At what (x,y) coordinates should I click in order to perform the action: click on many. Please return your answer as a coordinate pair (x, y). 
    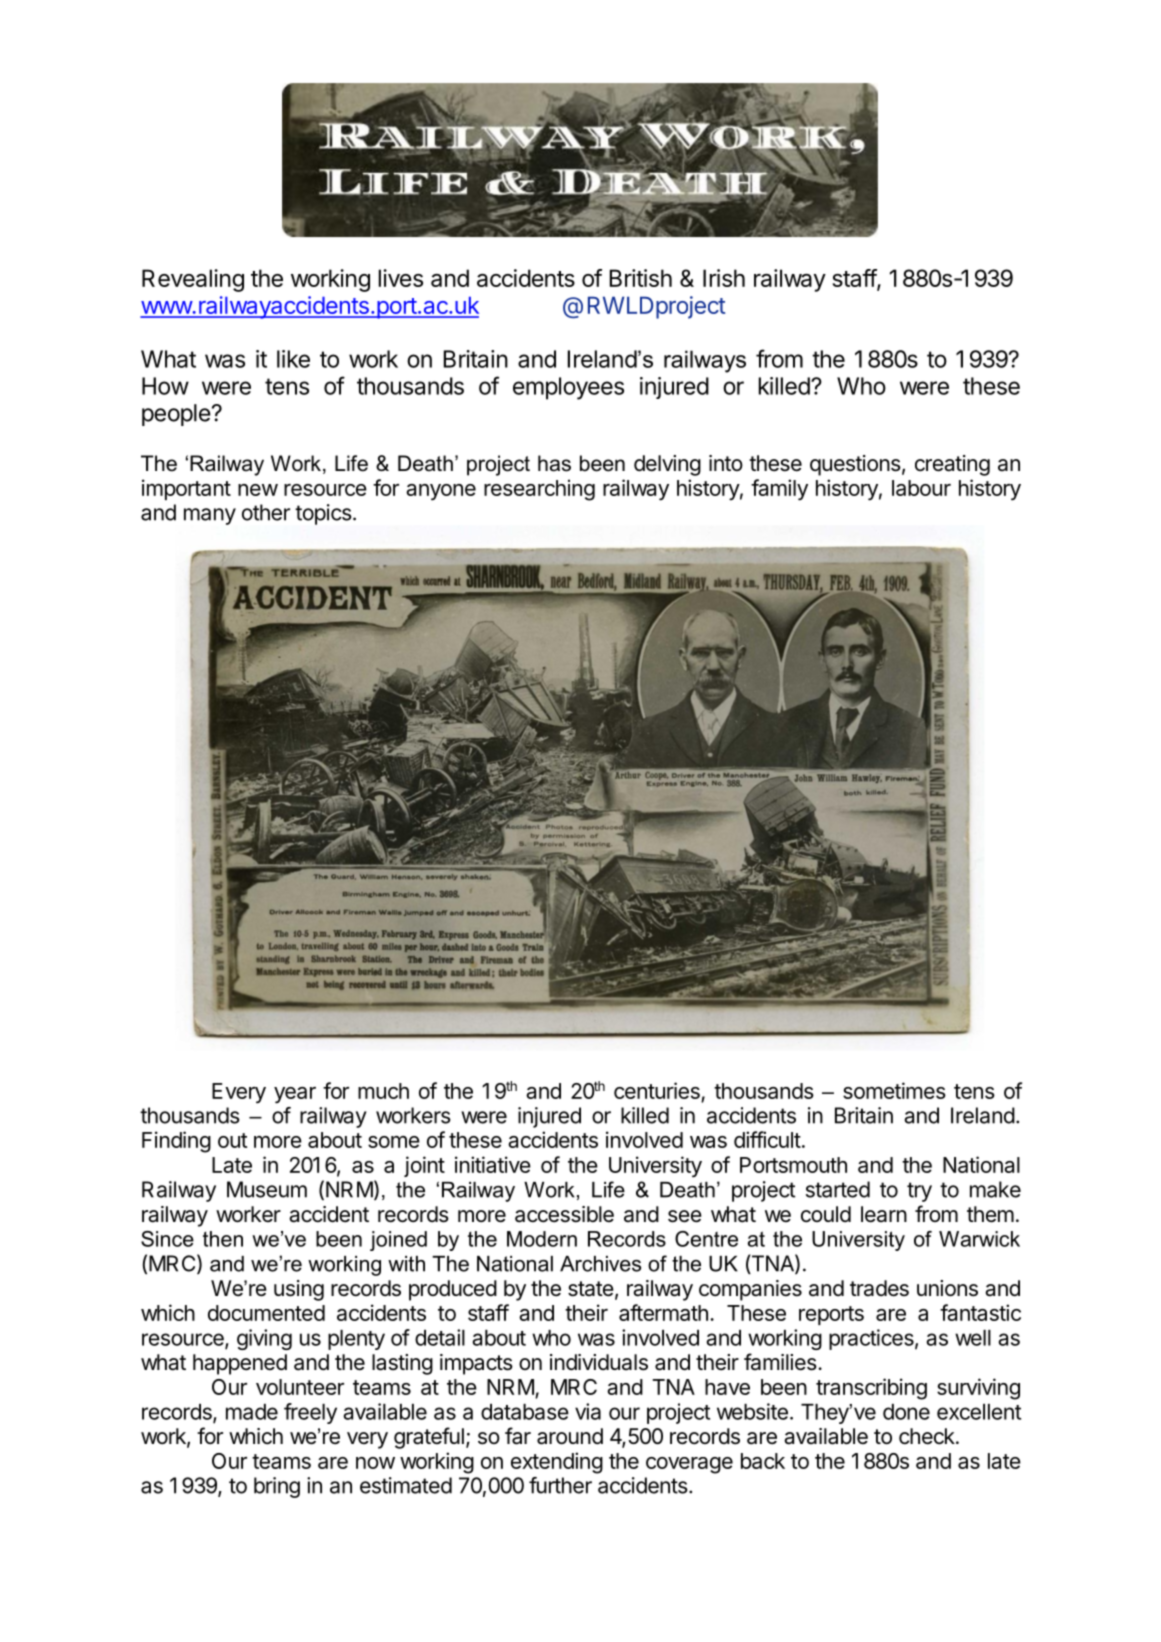
    Looking at the image, I should click on (210, 516).
